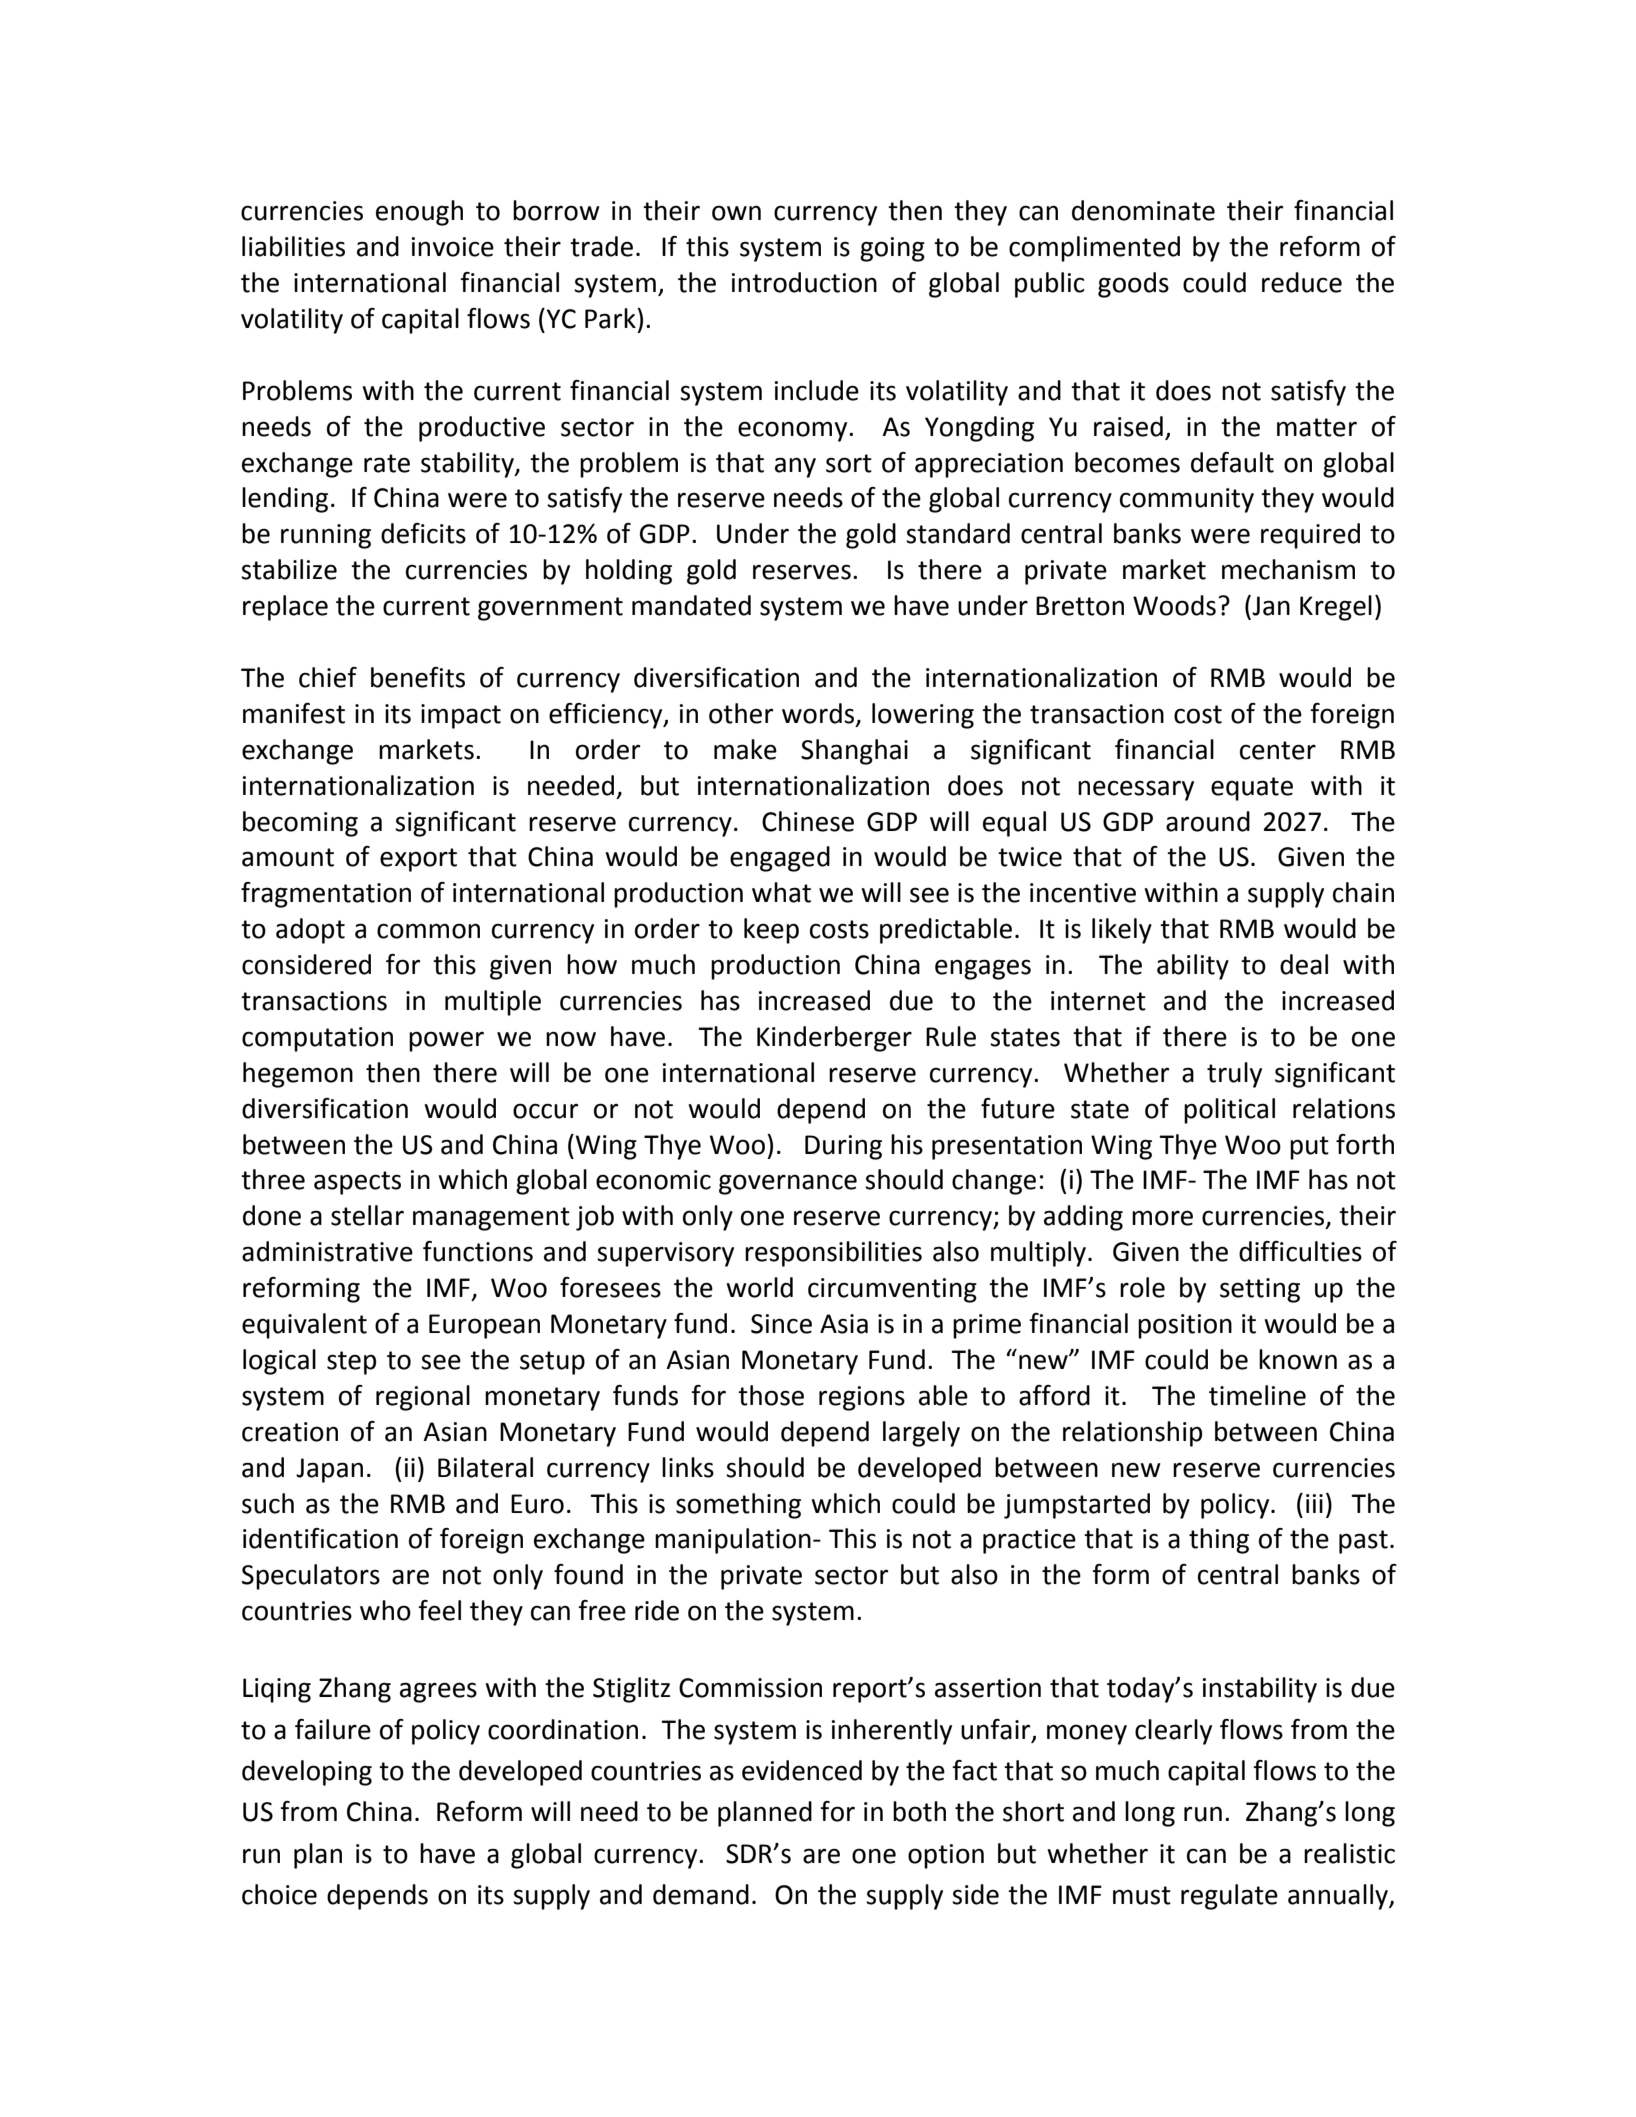  Describe the element at coordinates (802, 1770) in the page. I see `evidenced` at that location.
